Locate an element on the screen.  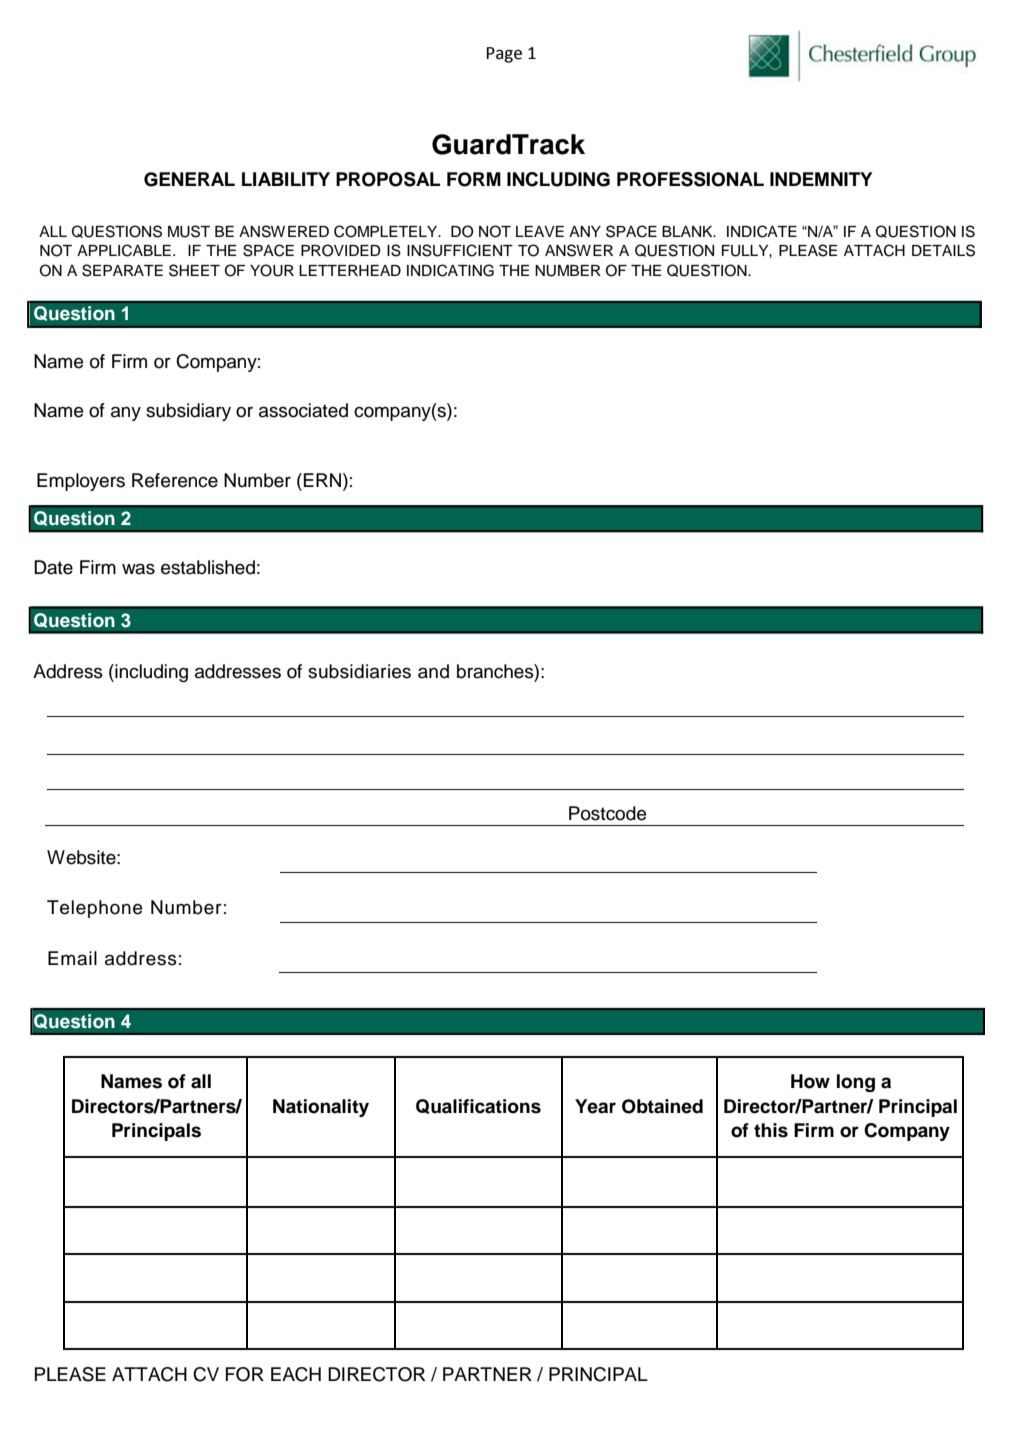
INDEMNITY is located at coordinates (821, 179).
